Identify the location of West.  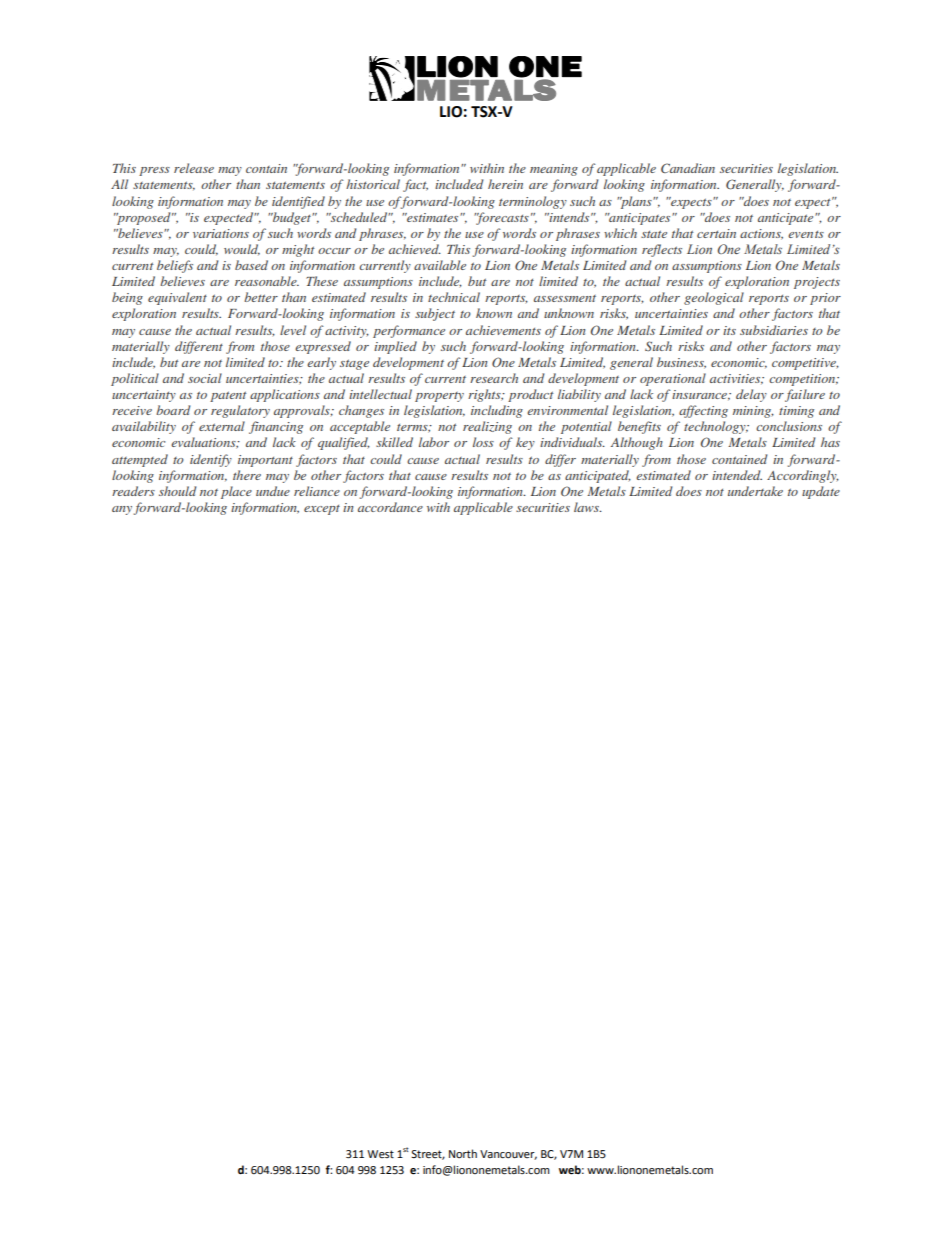
(380, 1154).
